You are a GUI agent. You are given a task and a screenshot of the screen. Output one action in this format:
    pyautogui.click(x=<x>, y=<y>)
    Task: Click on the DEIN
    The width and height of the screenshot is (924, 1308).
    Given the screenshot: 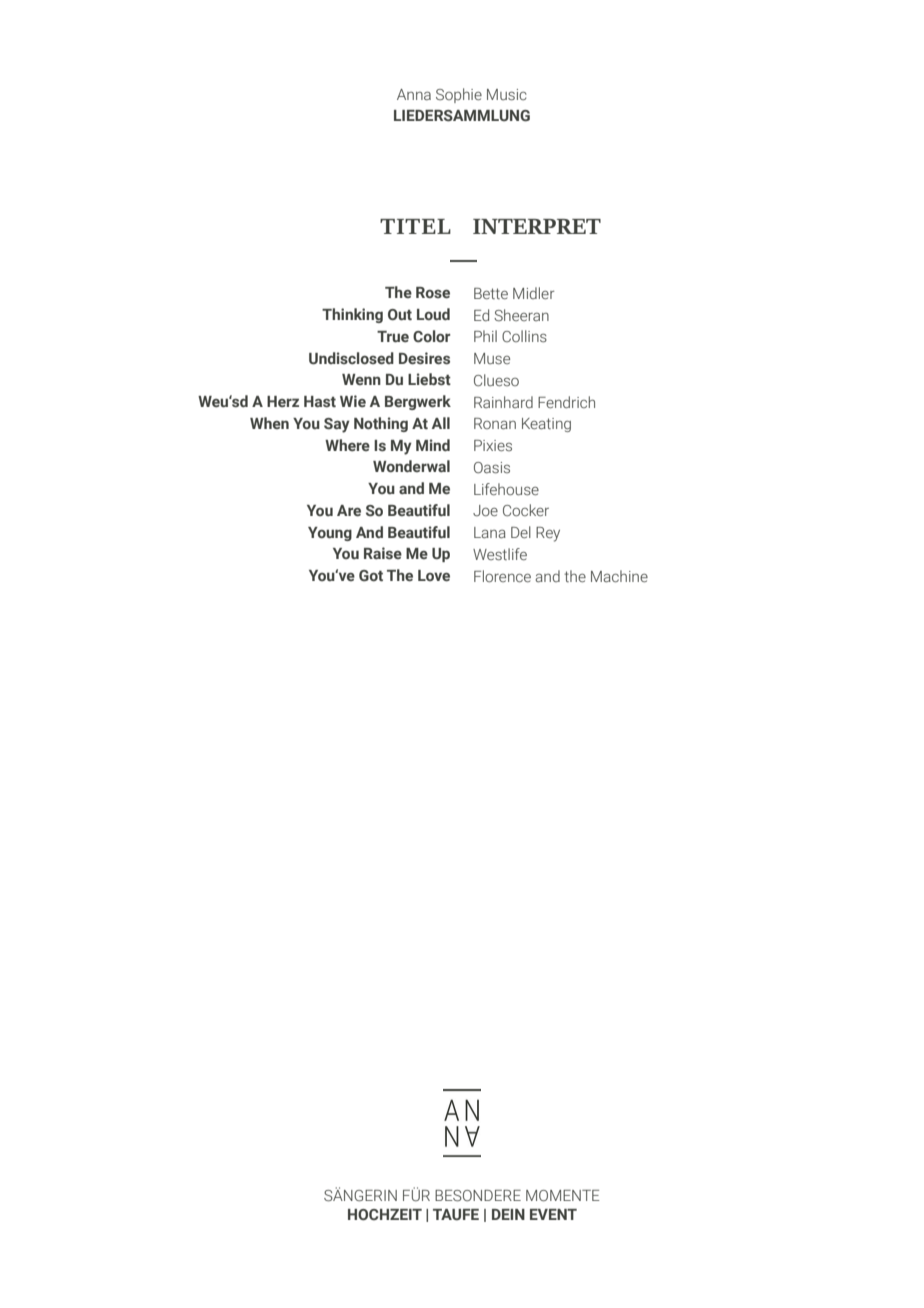 What is the action you would take?
    pyautogui.click(x=508, y=1214)
